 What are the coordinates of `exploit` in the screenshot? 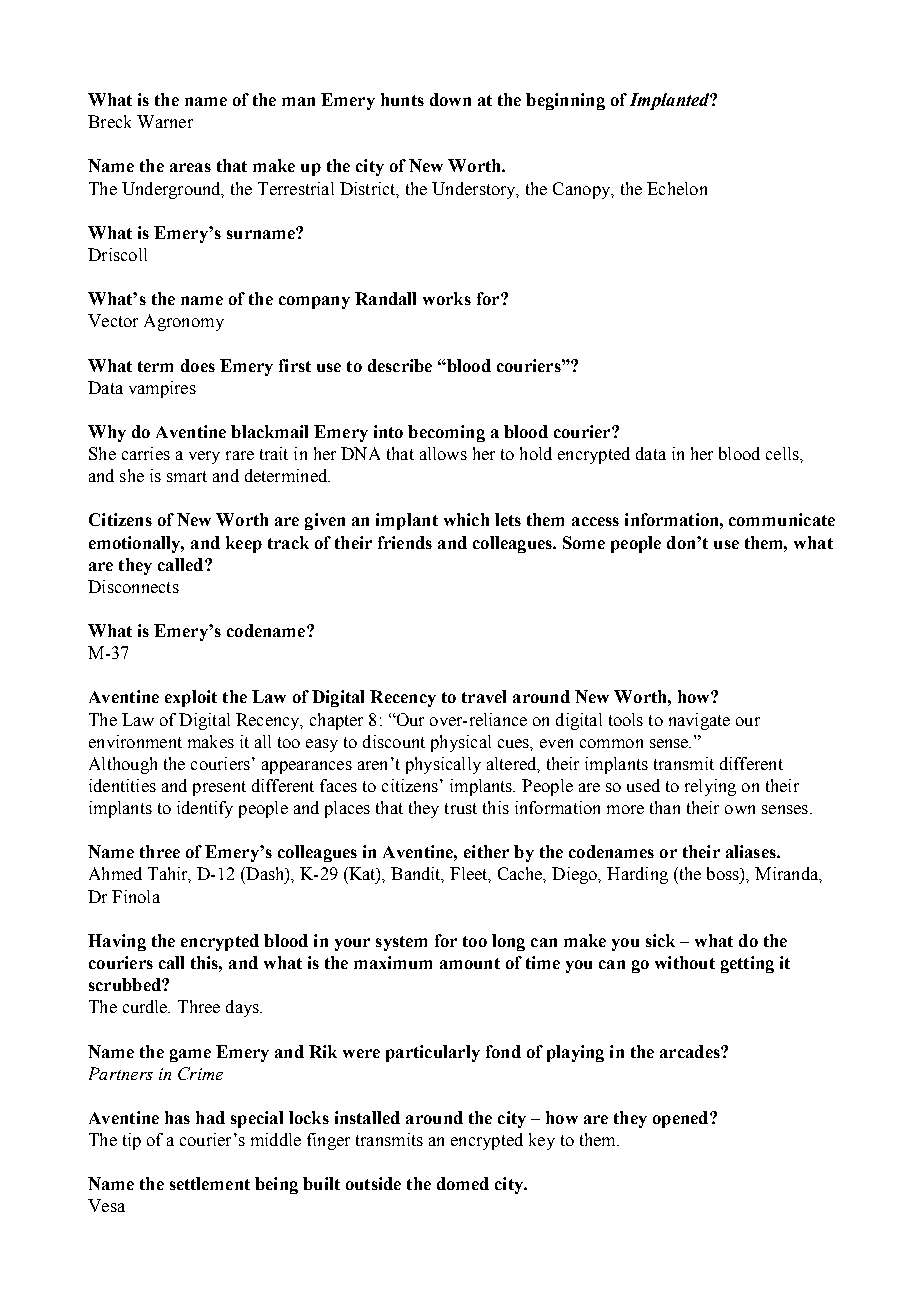 It's located at (191, 698).
